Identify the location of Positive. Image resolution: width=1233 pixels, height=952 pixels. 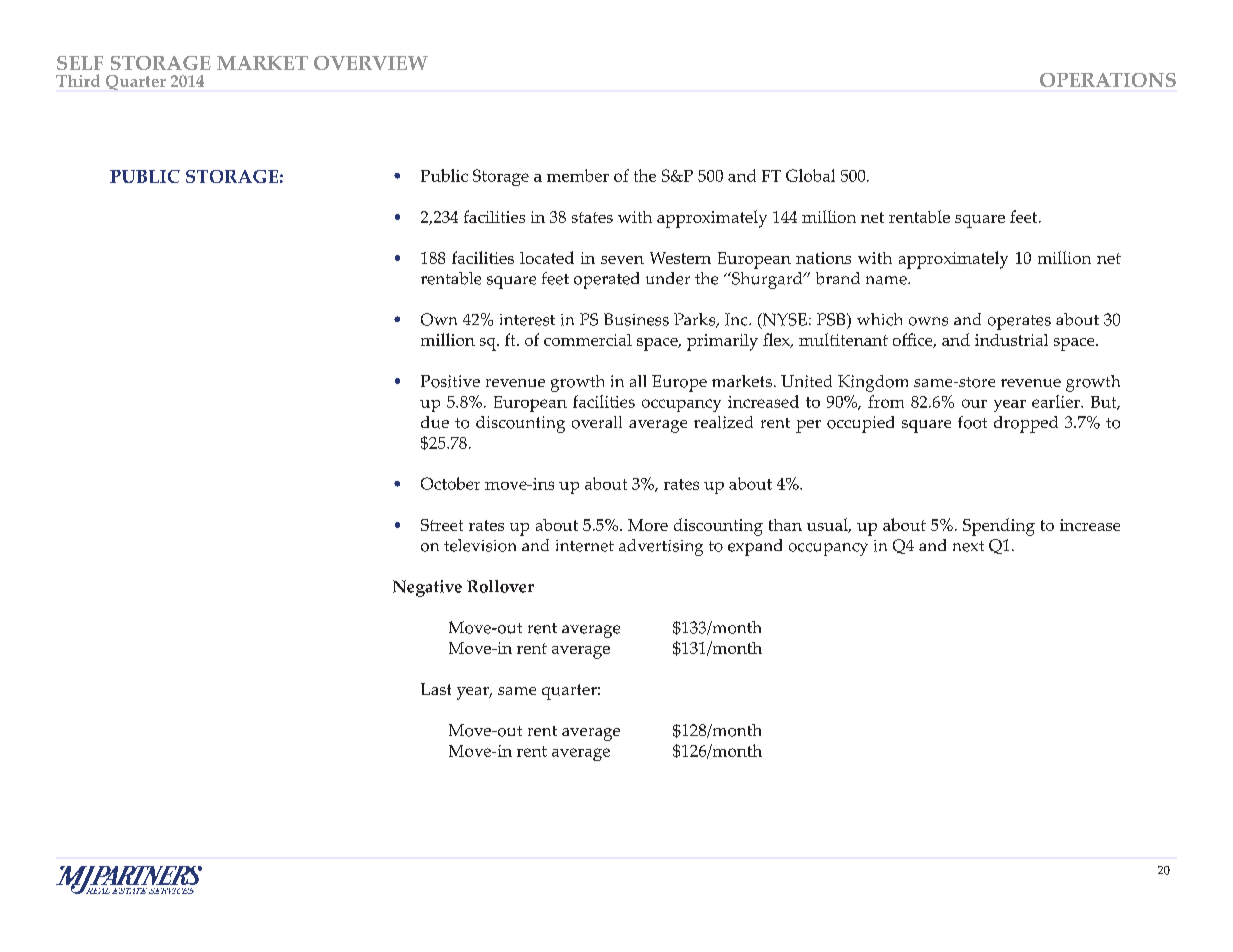
(450, 381).
